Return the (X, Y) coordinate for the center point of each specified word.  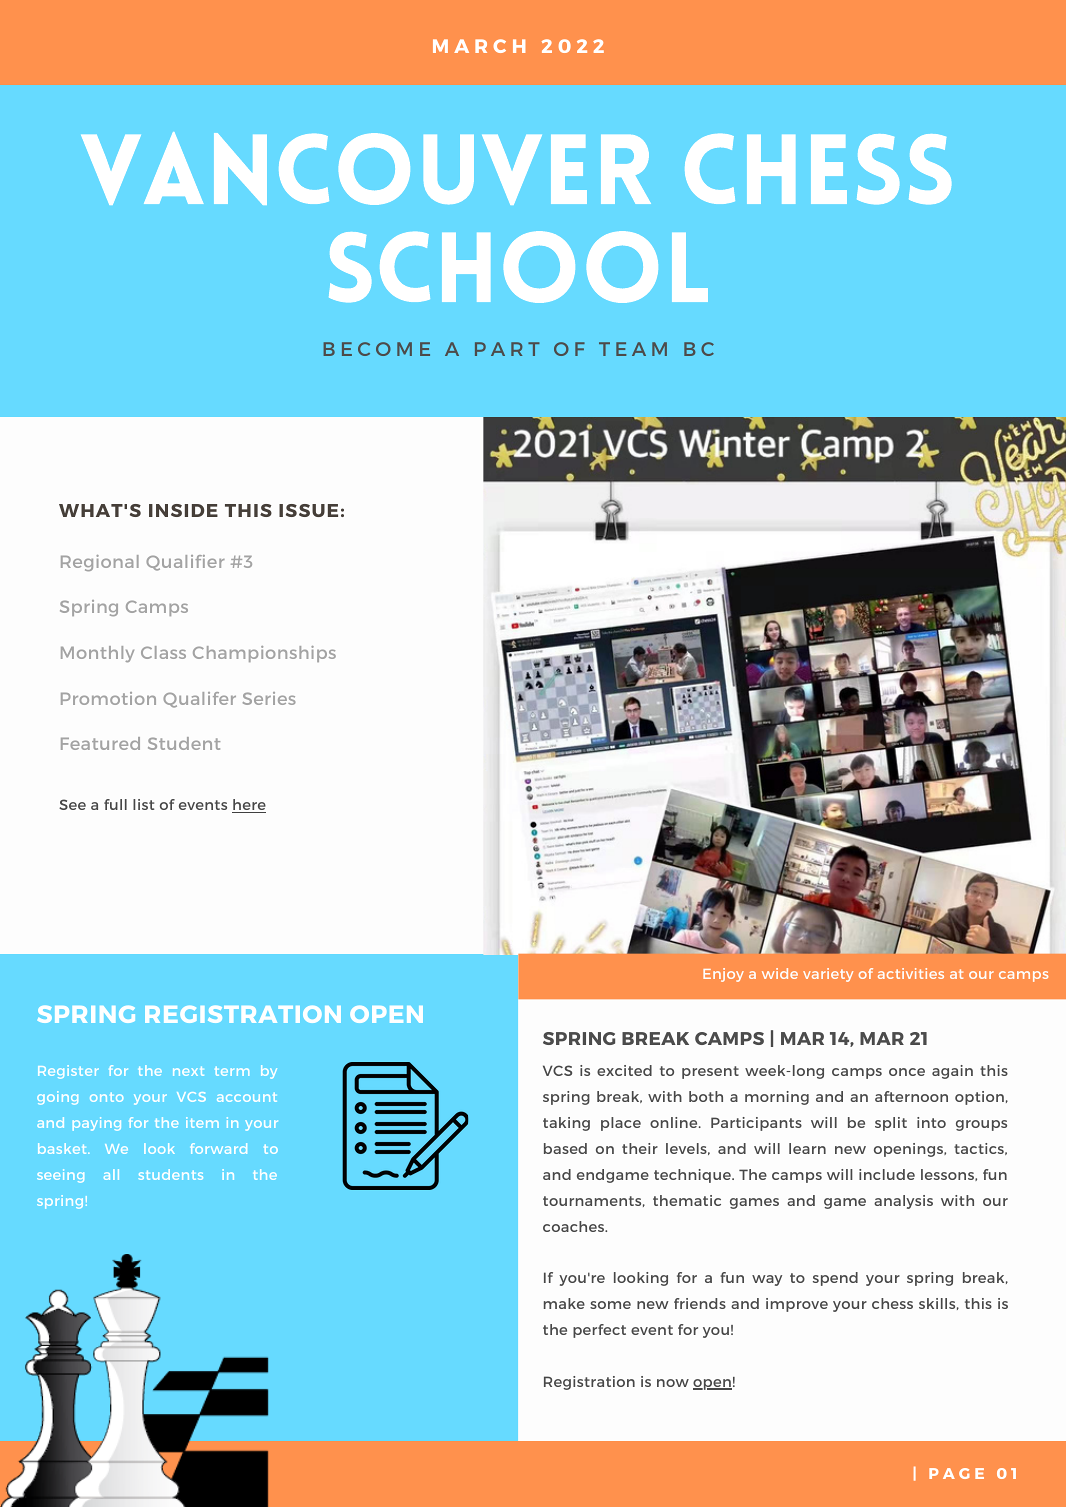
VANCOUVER (366, 168)
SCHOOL (518, 267)
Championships (264, 654)
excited (624, 1070)
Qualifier (185, 563)
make (564, 1303)
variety (828, 975)
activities (911, 973)
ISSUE (308, 510)
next (188, 1071)
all (111, 1174)
